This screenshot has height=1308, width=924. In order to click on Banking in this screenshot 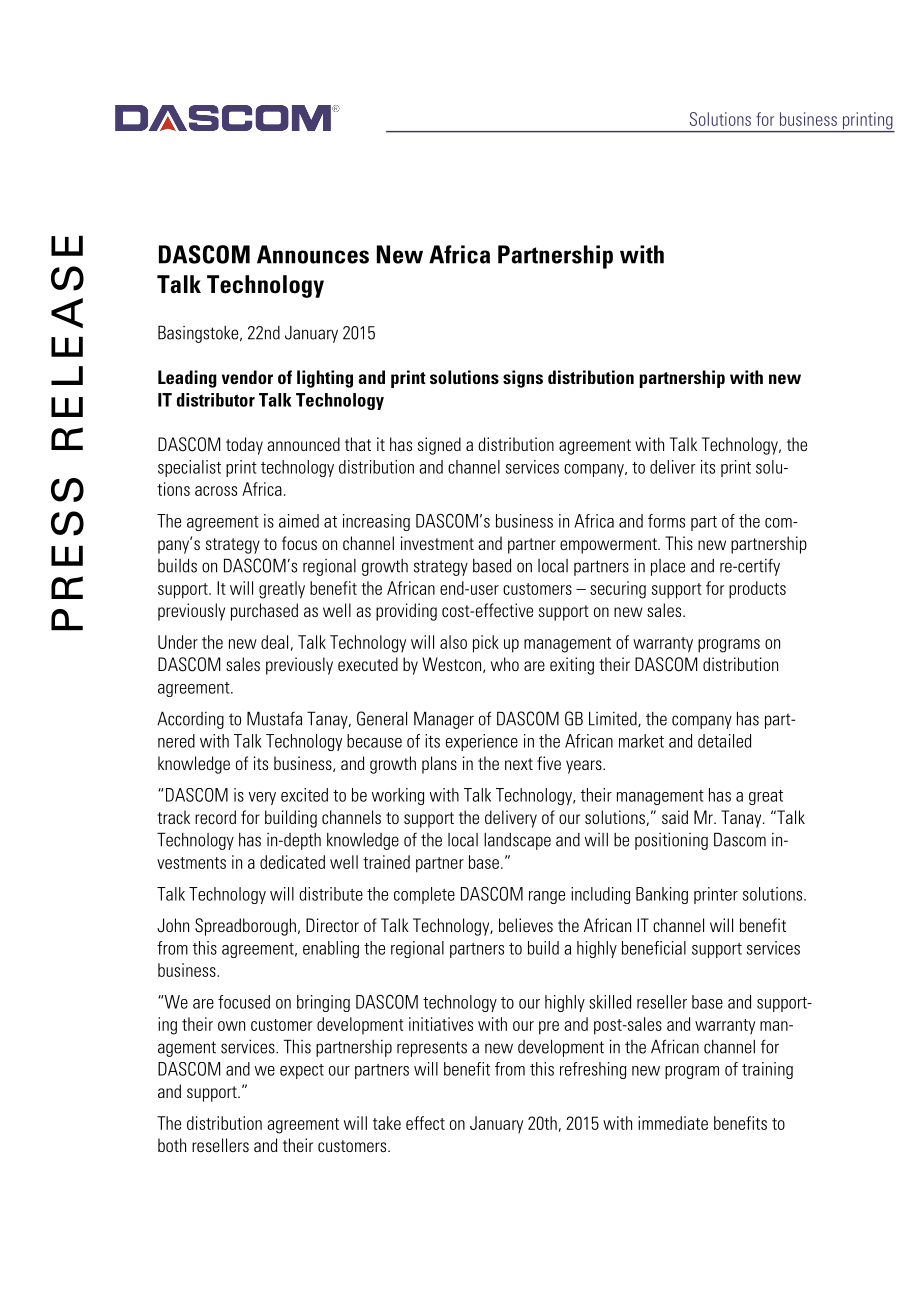, I will do `click(662, 895)`.
